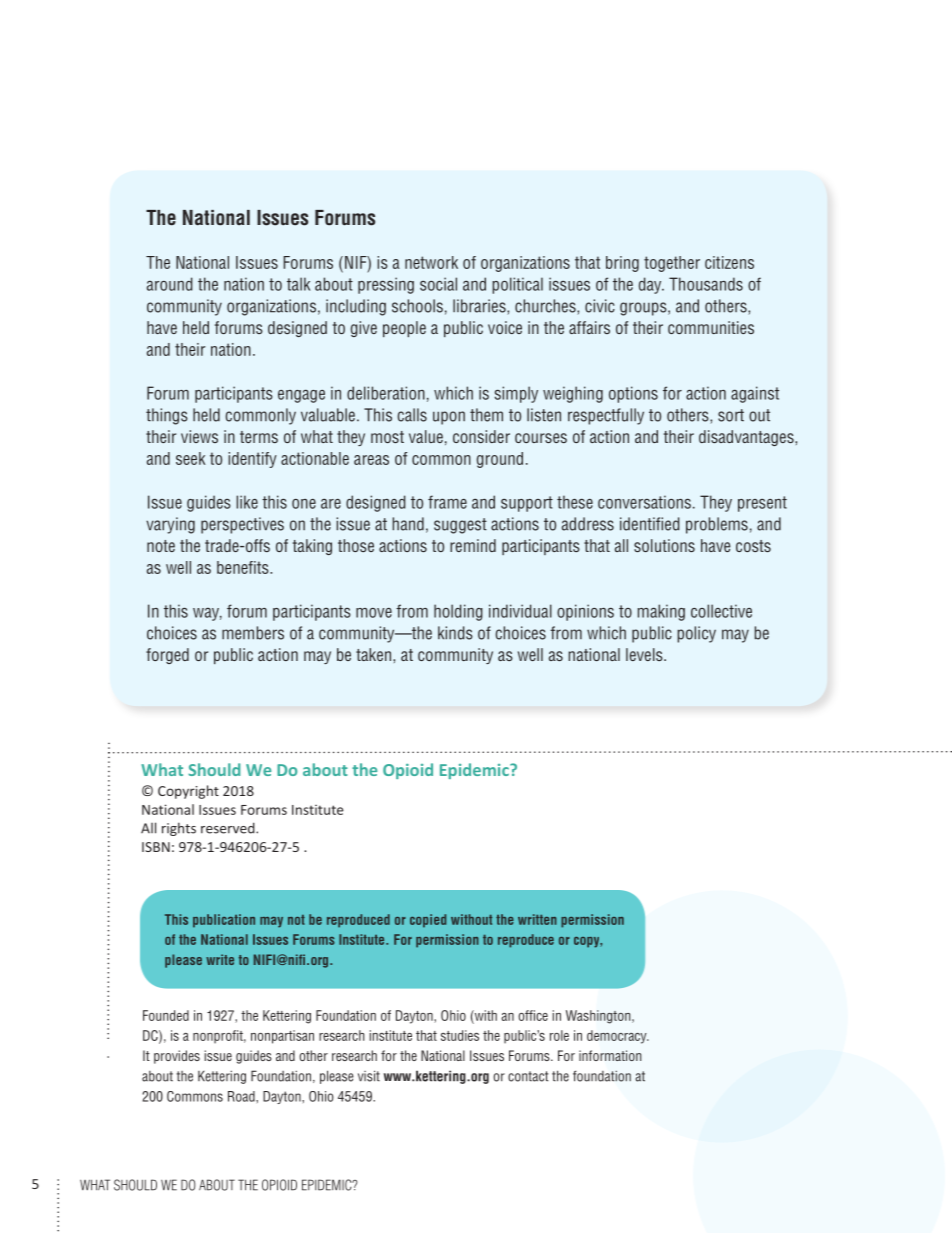 The image size is (952, 1233). Describe the element at coordinates (438, 284) in the page. I see `social` at that location.
